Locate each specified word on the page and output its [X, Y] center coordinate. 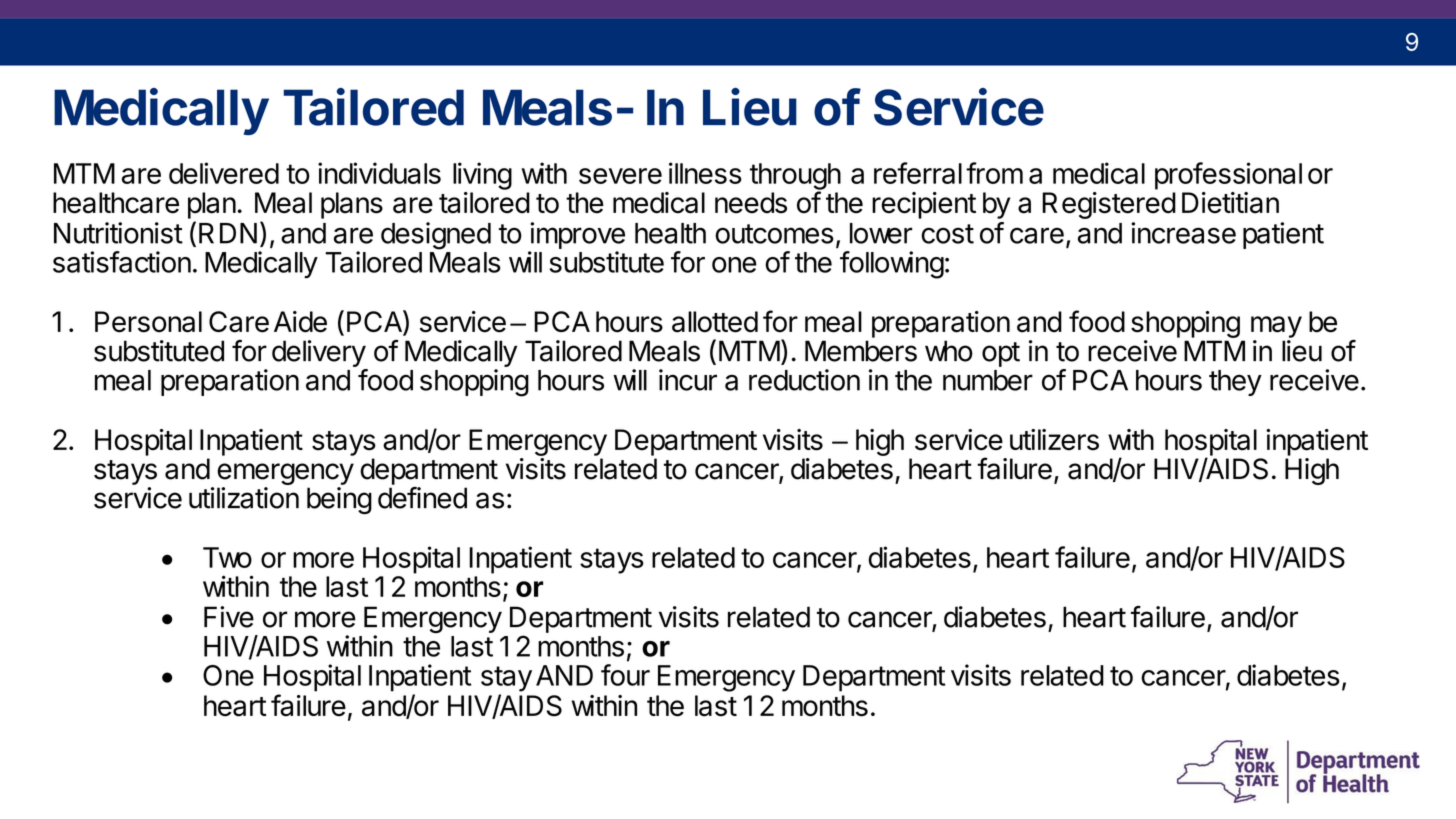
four [625, 675]
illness [705, 173]
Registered [1109, 205]
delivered [224, 173]
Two [227, 557]
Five [229, 617]
